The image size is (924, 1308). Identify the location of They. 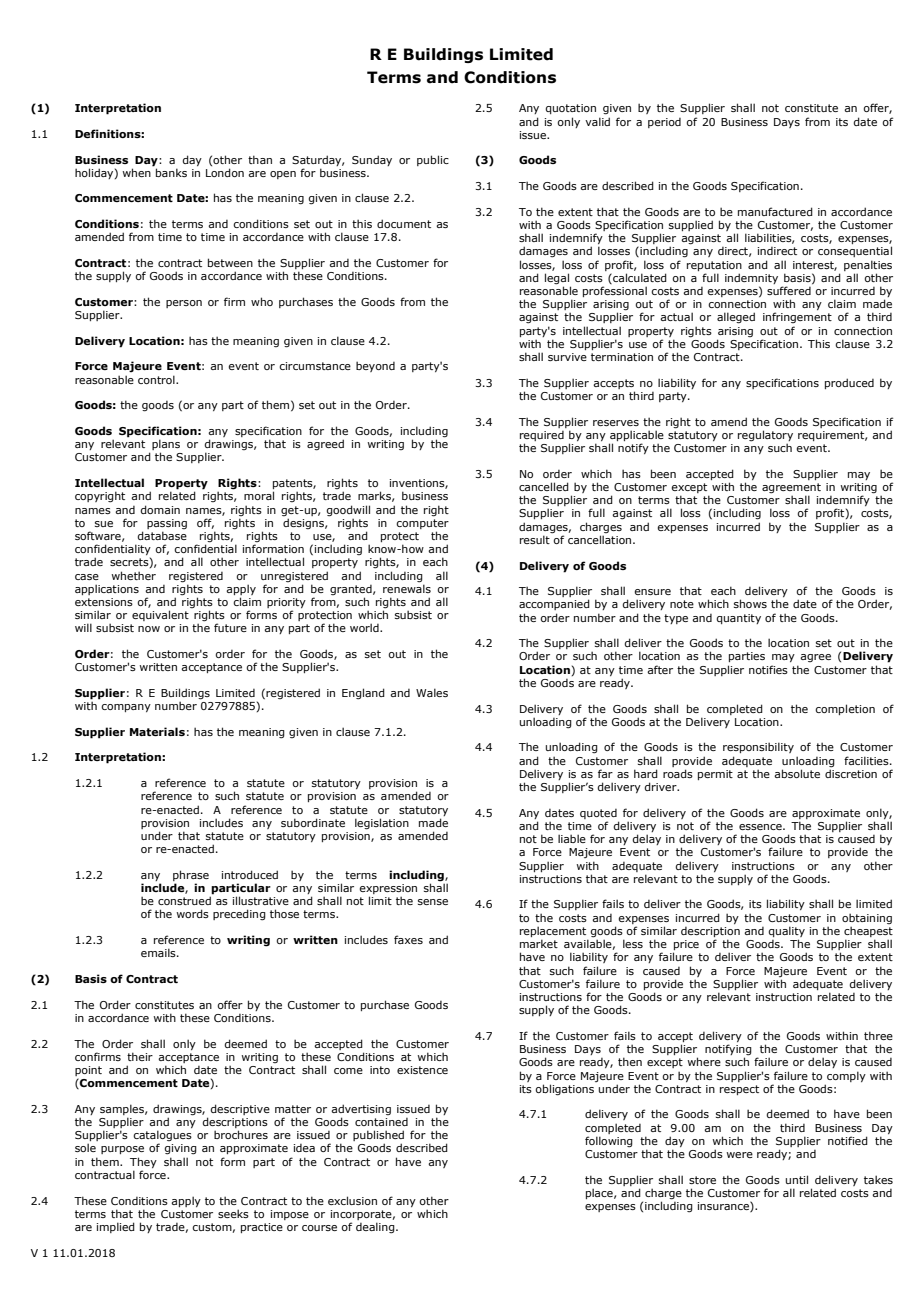
(143, 1162).
